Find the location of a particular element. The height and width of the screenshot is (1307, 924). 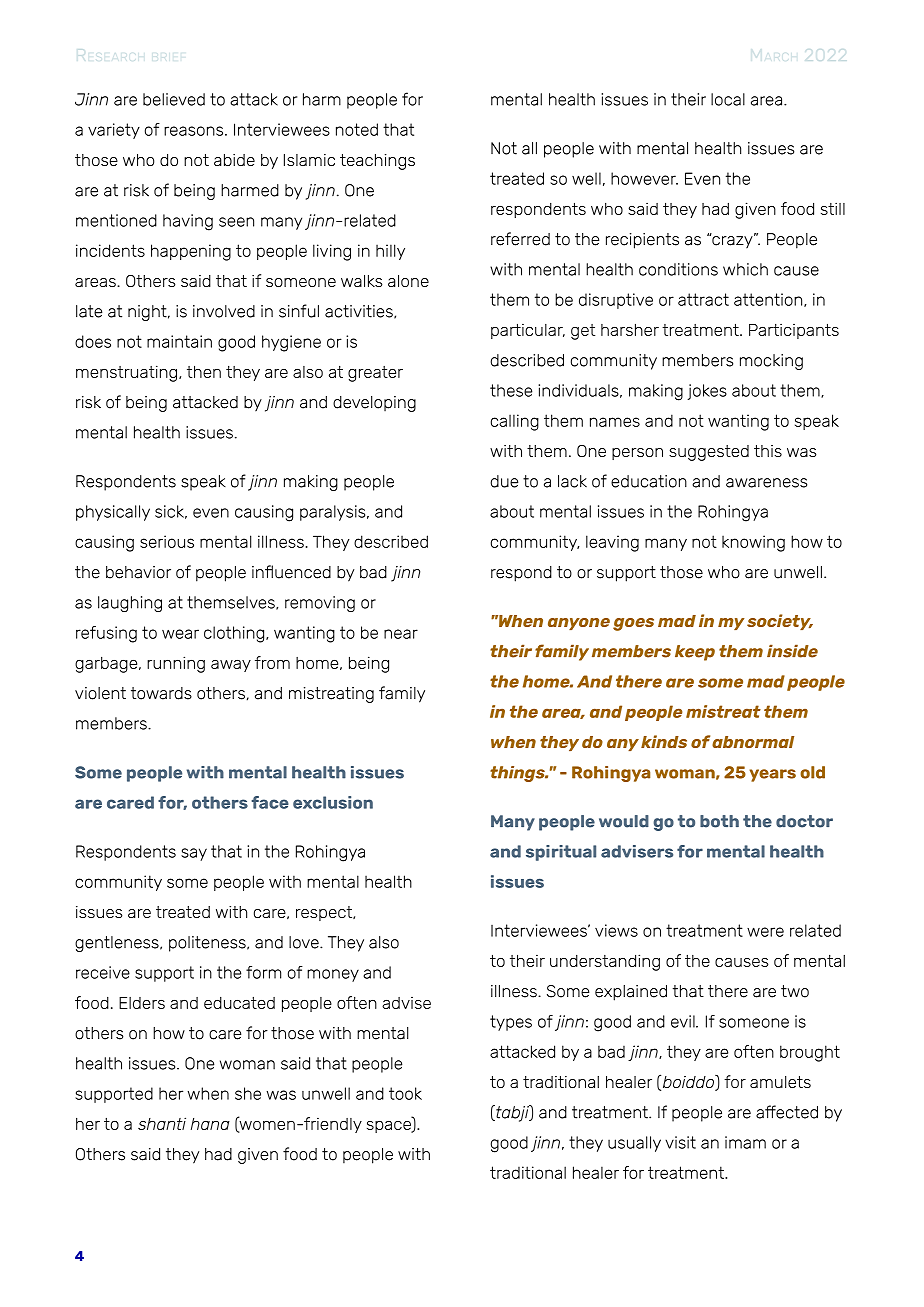

shanti is located at coordinates (162, 1123).
